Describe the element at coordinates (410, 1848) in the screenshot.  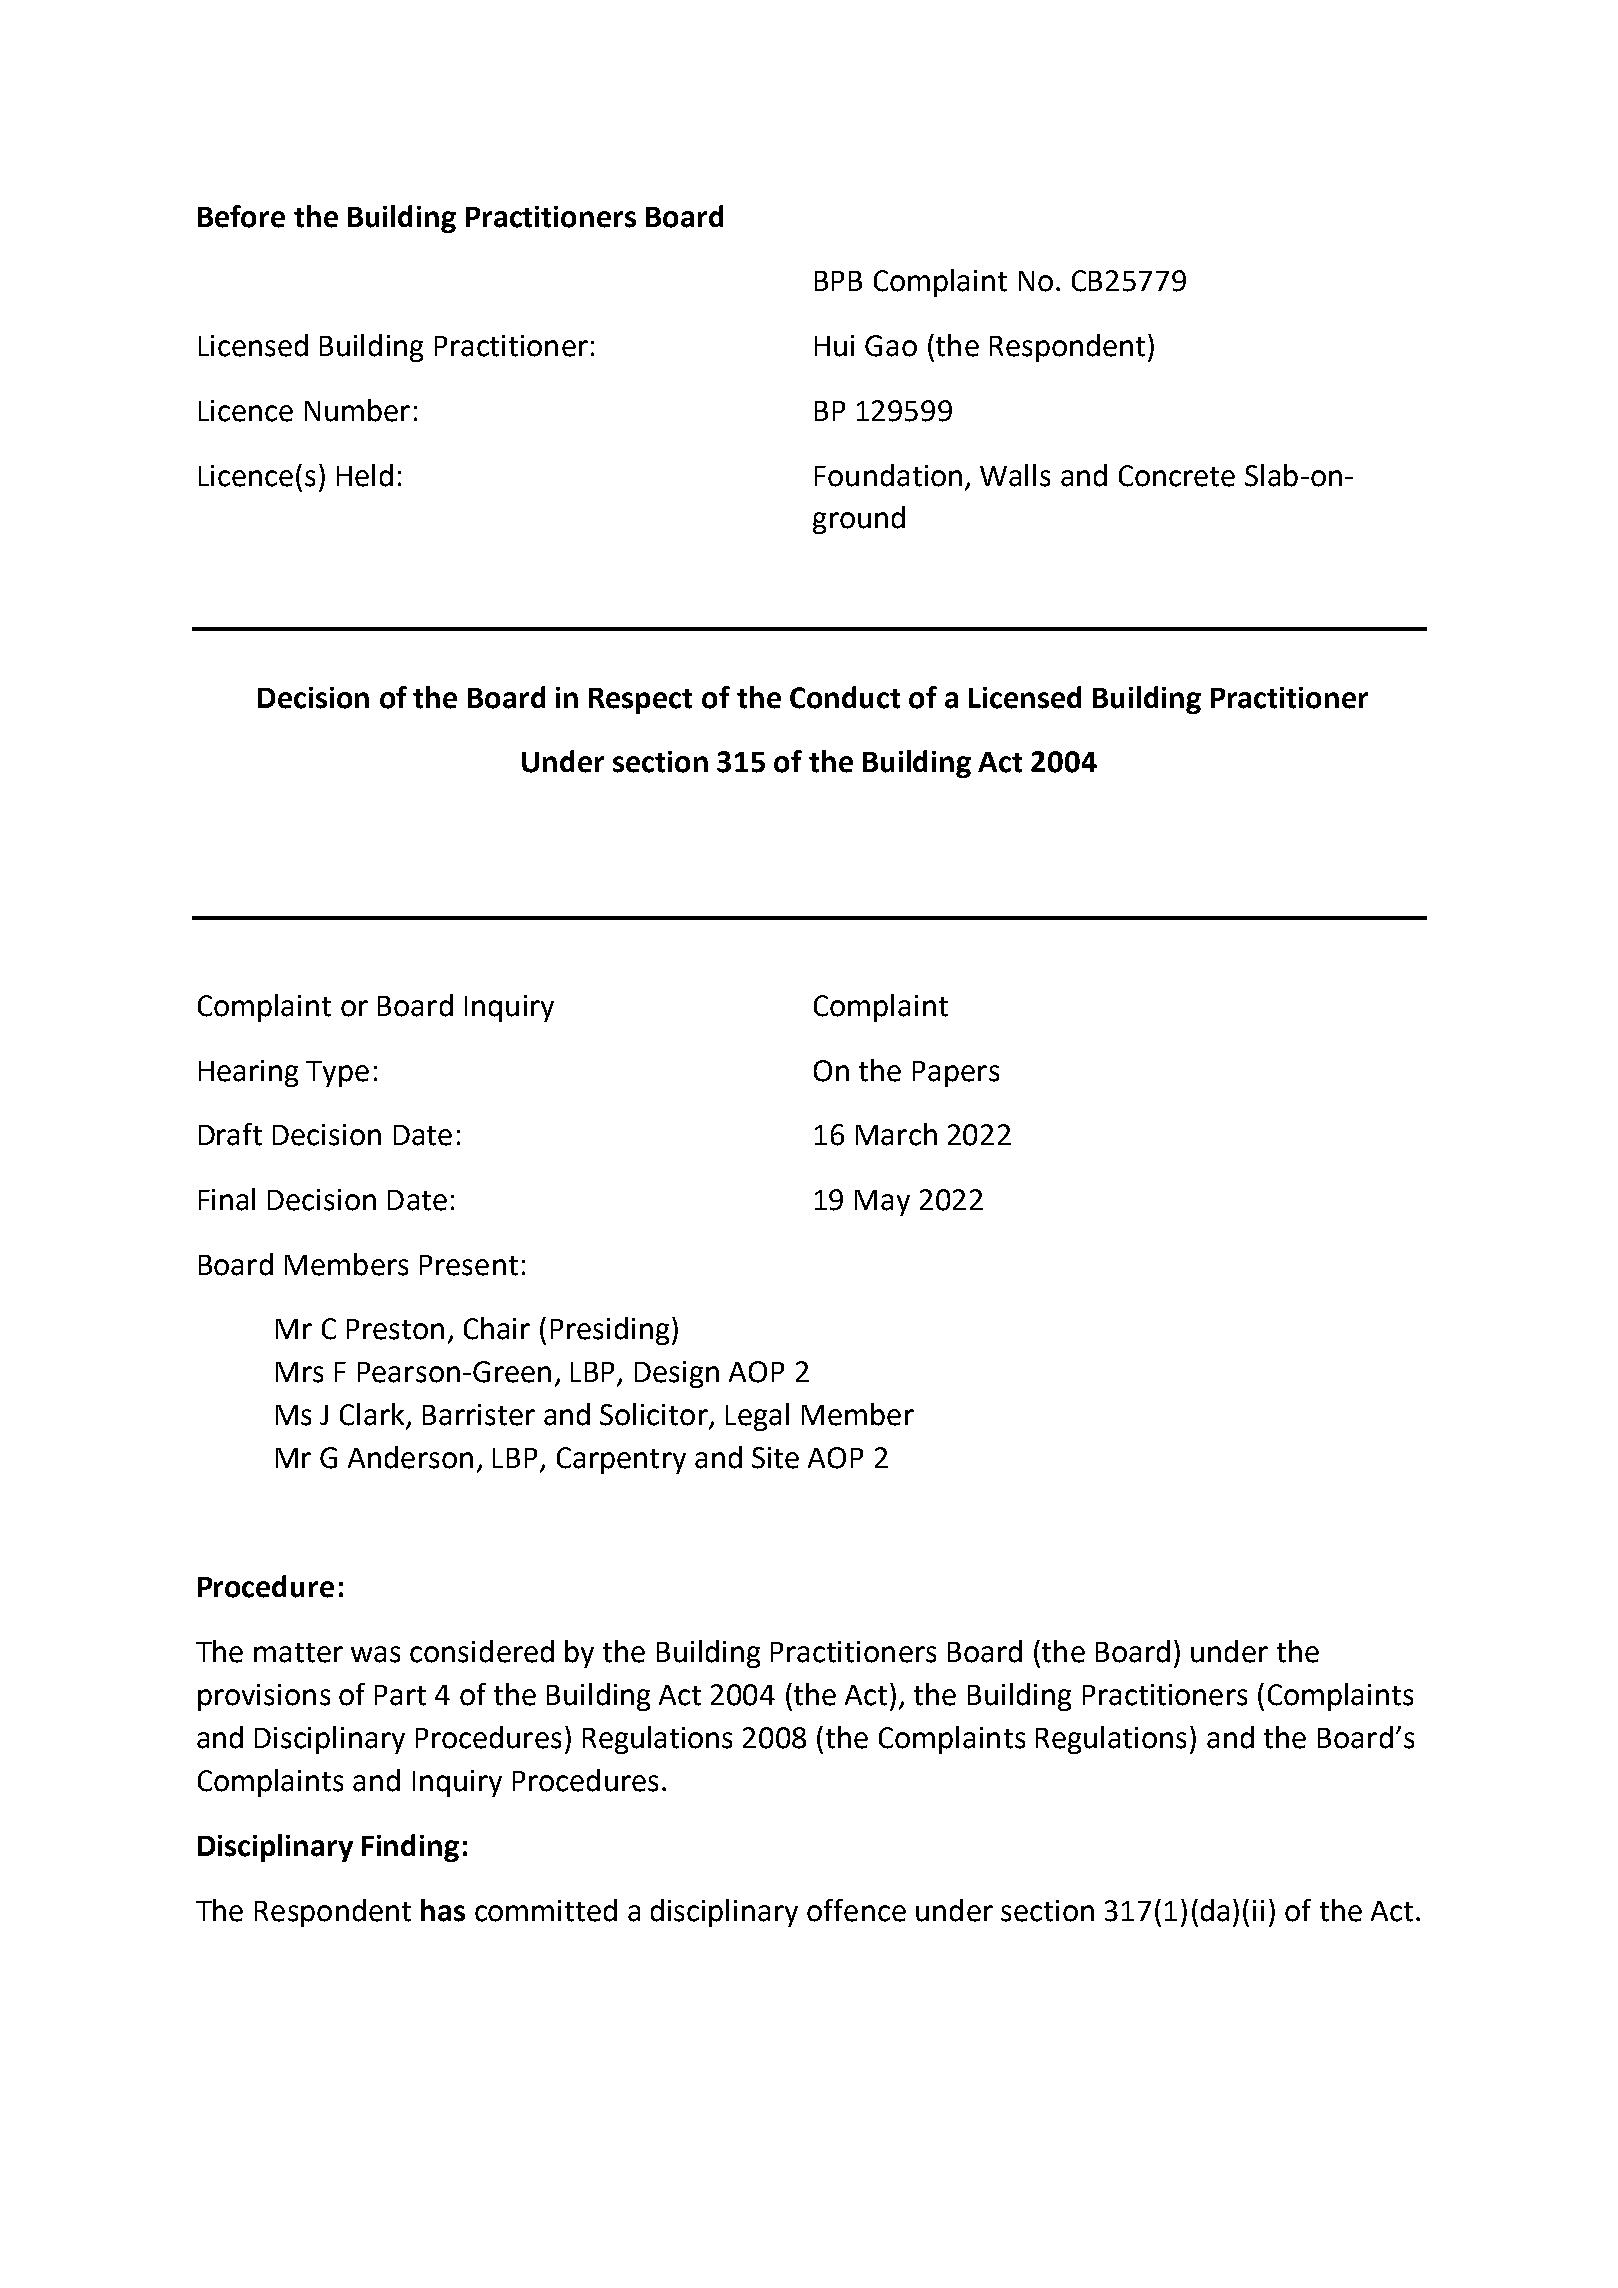
I see `Finding` at that location.
